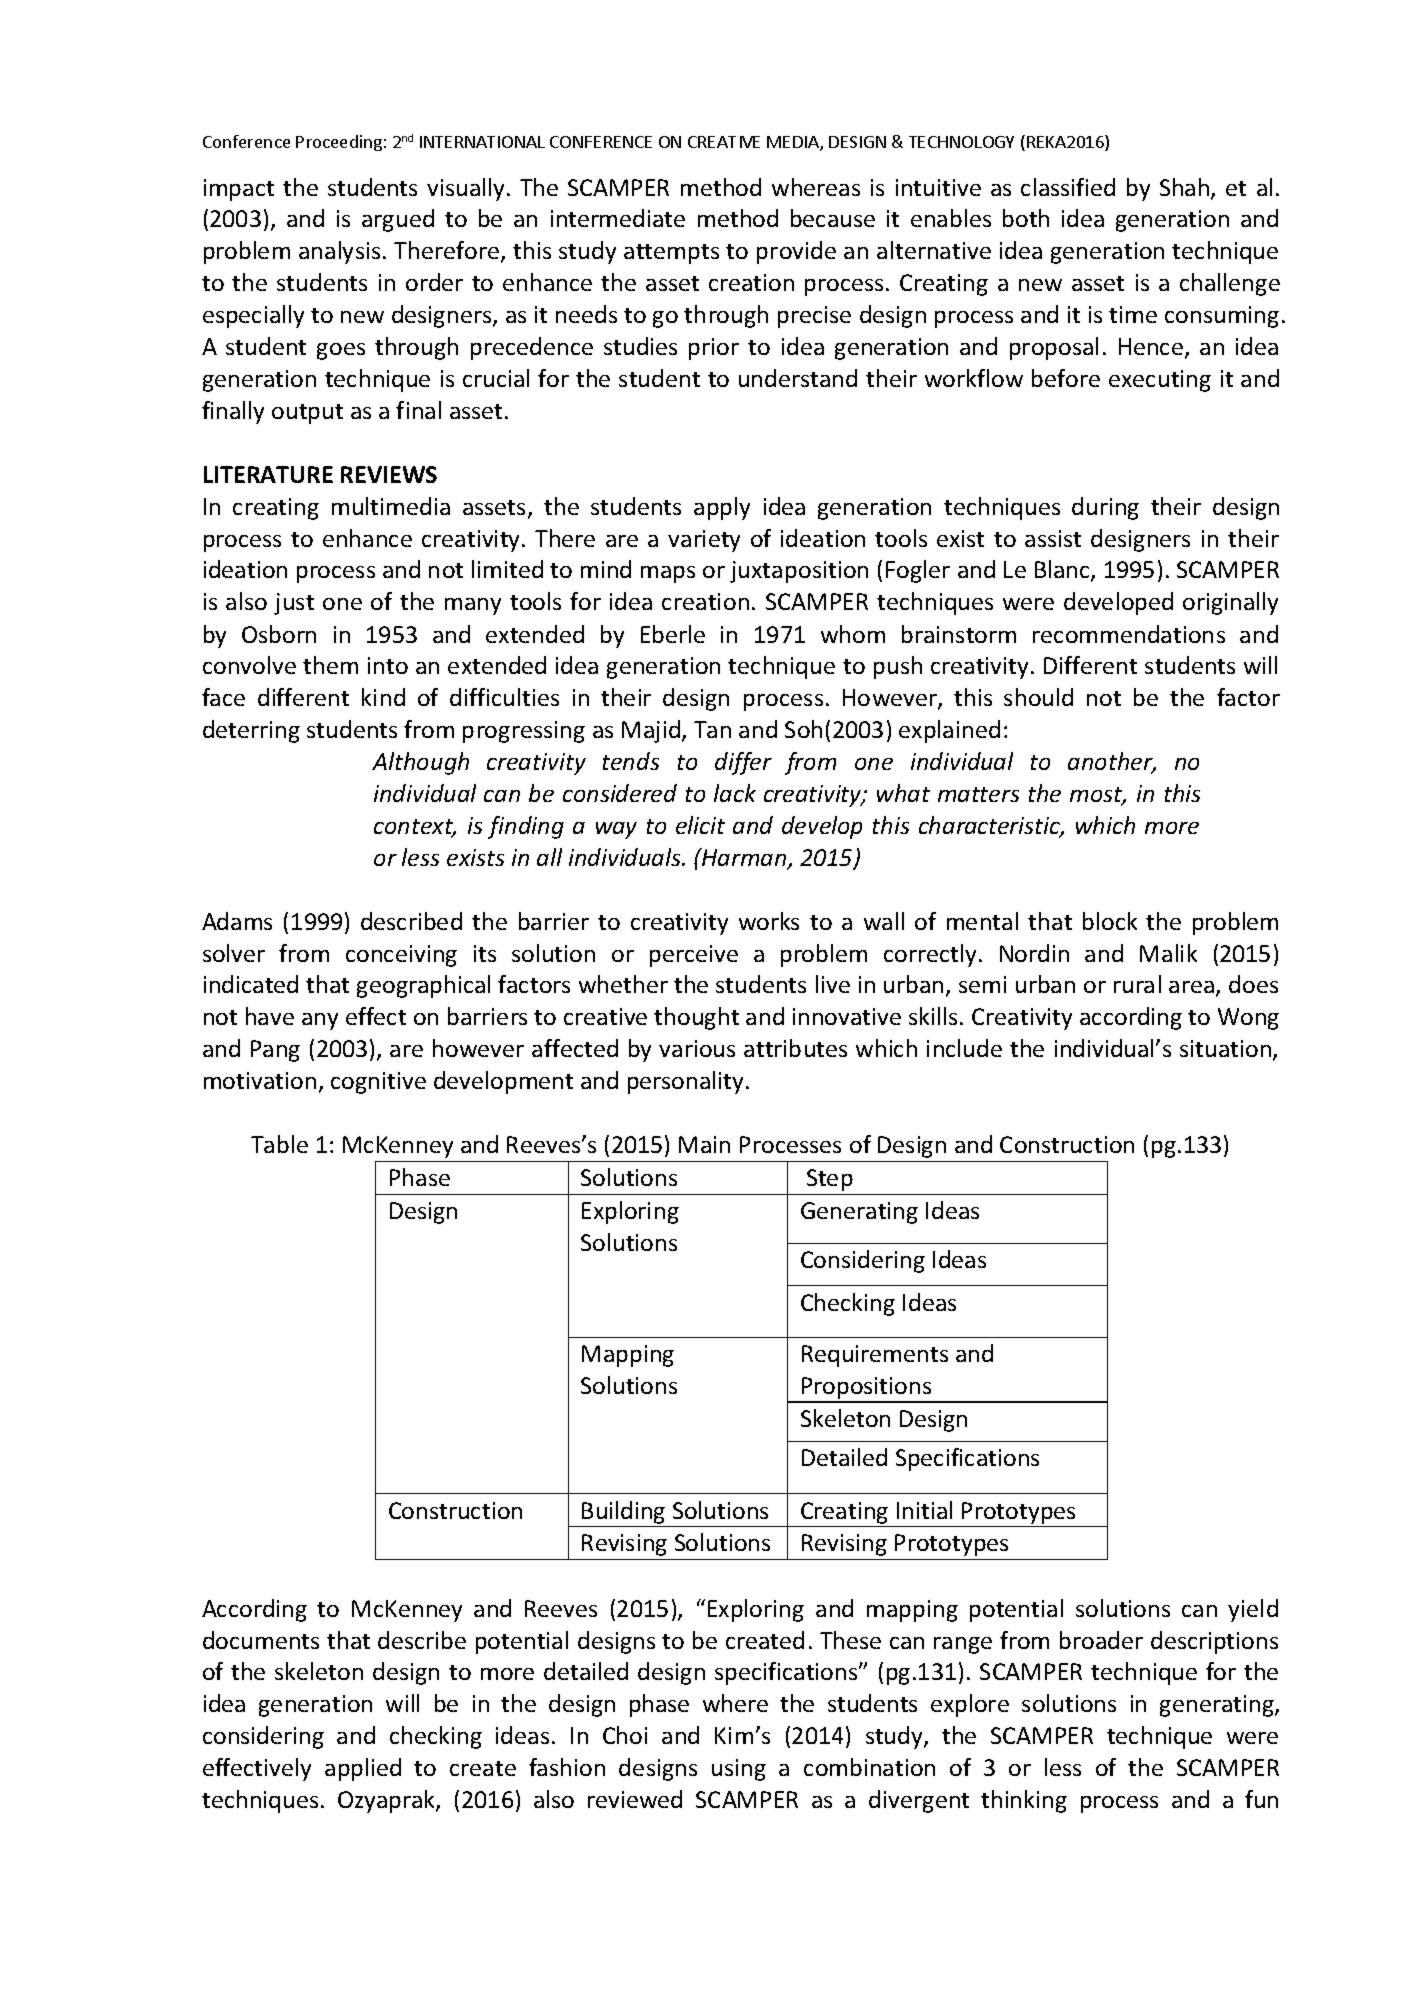 This screenshot has height=2001, width=1415. Describe the element at coordinates (1186, 188) in the screenshot. I see `Shah` at that location.
